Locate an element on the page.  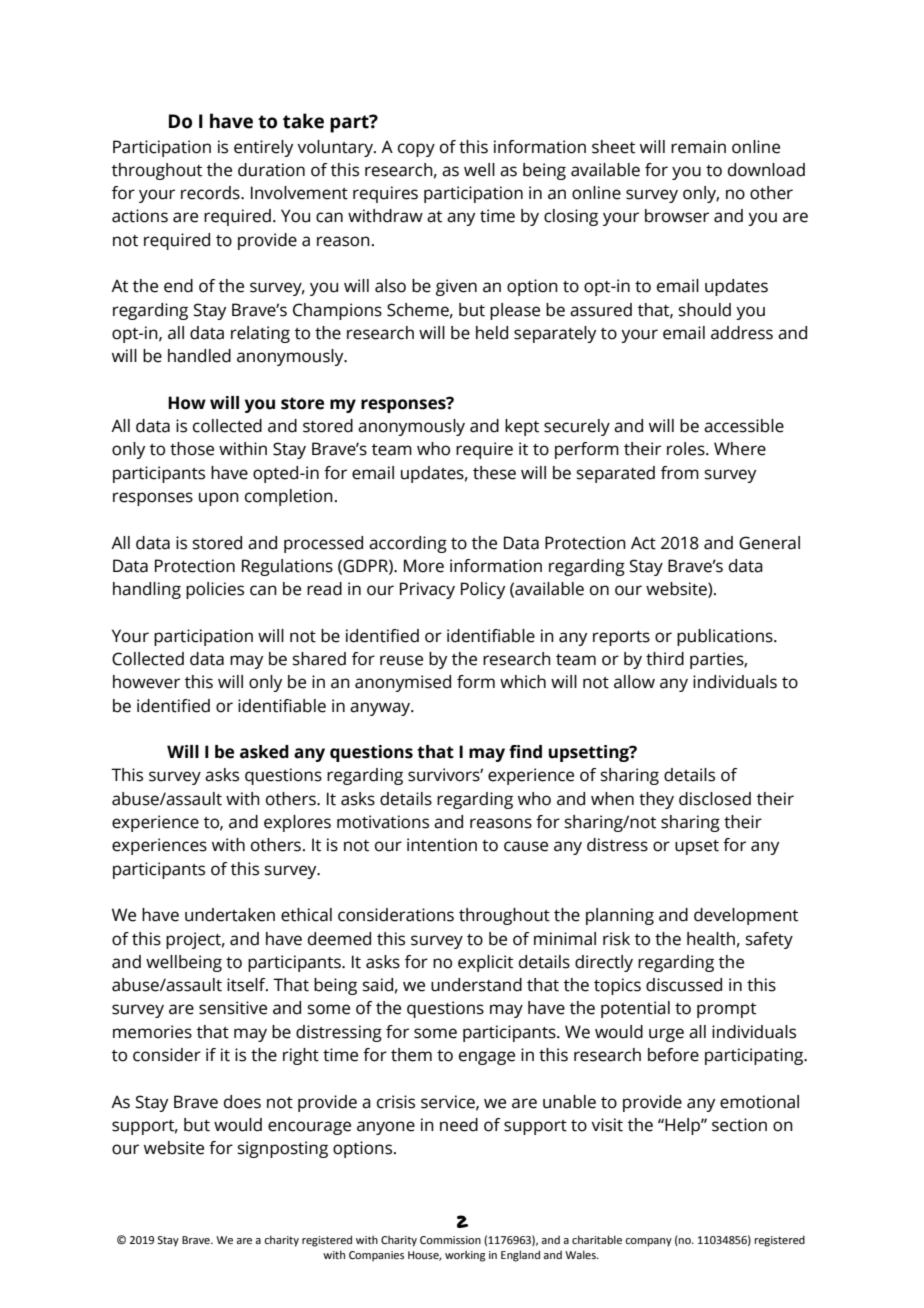
remain is located at coordinates (698, 147).
